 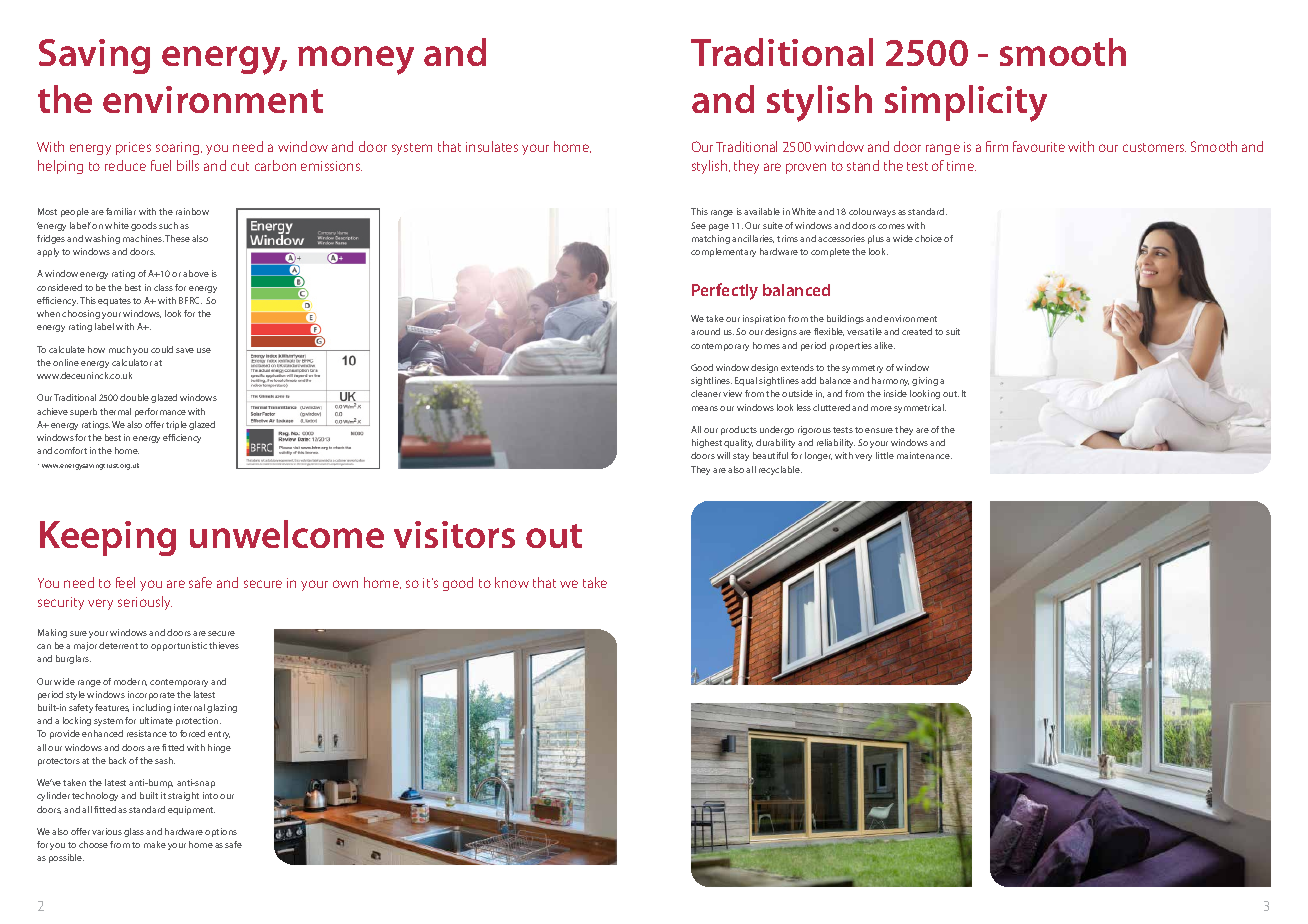 I want to click on triple, so click(x=176, y=425).
